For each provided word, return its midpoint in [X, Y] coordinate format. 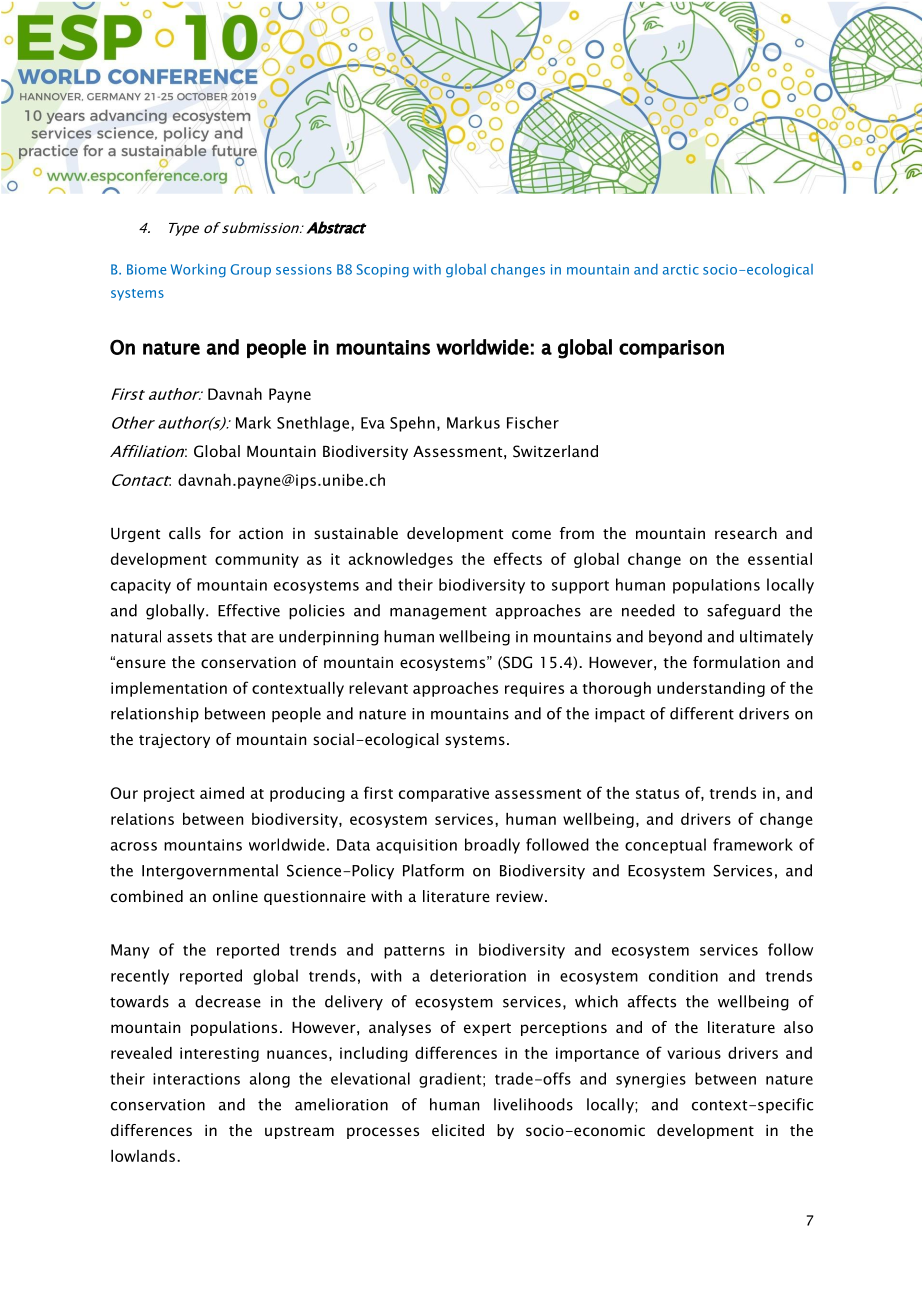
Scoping [383, 271]
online [235, 896]
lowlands [143, 1156]
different [702, 713]
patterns [414, 952]
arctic [681, 269]
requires [534, 689]
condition [683, 975]
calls [185, 533]
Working [198, 271]
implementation [169, 689]
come [531, 534]
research [746, 533]
